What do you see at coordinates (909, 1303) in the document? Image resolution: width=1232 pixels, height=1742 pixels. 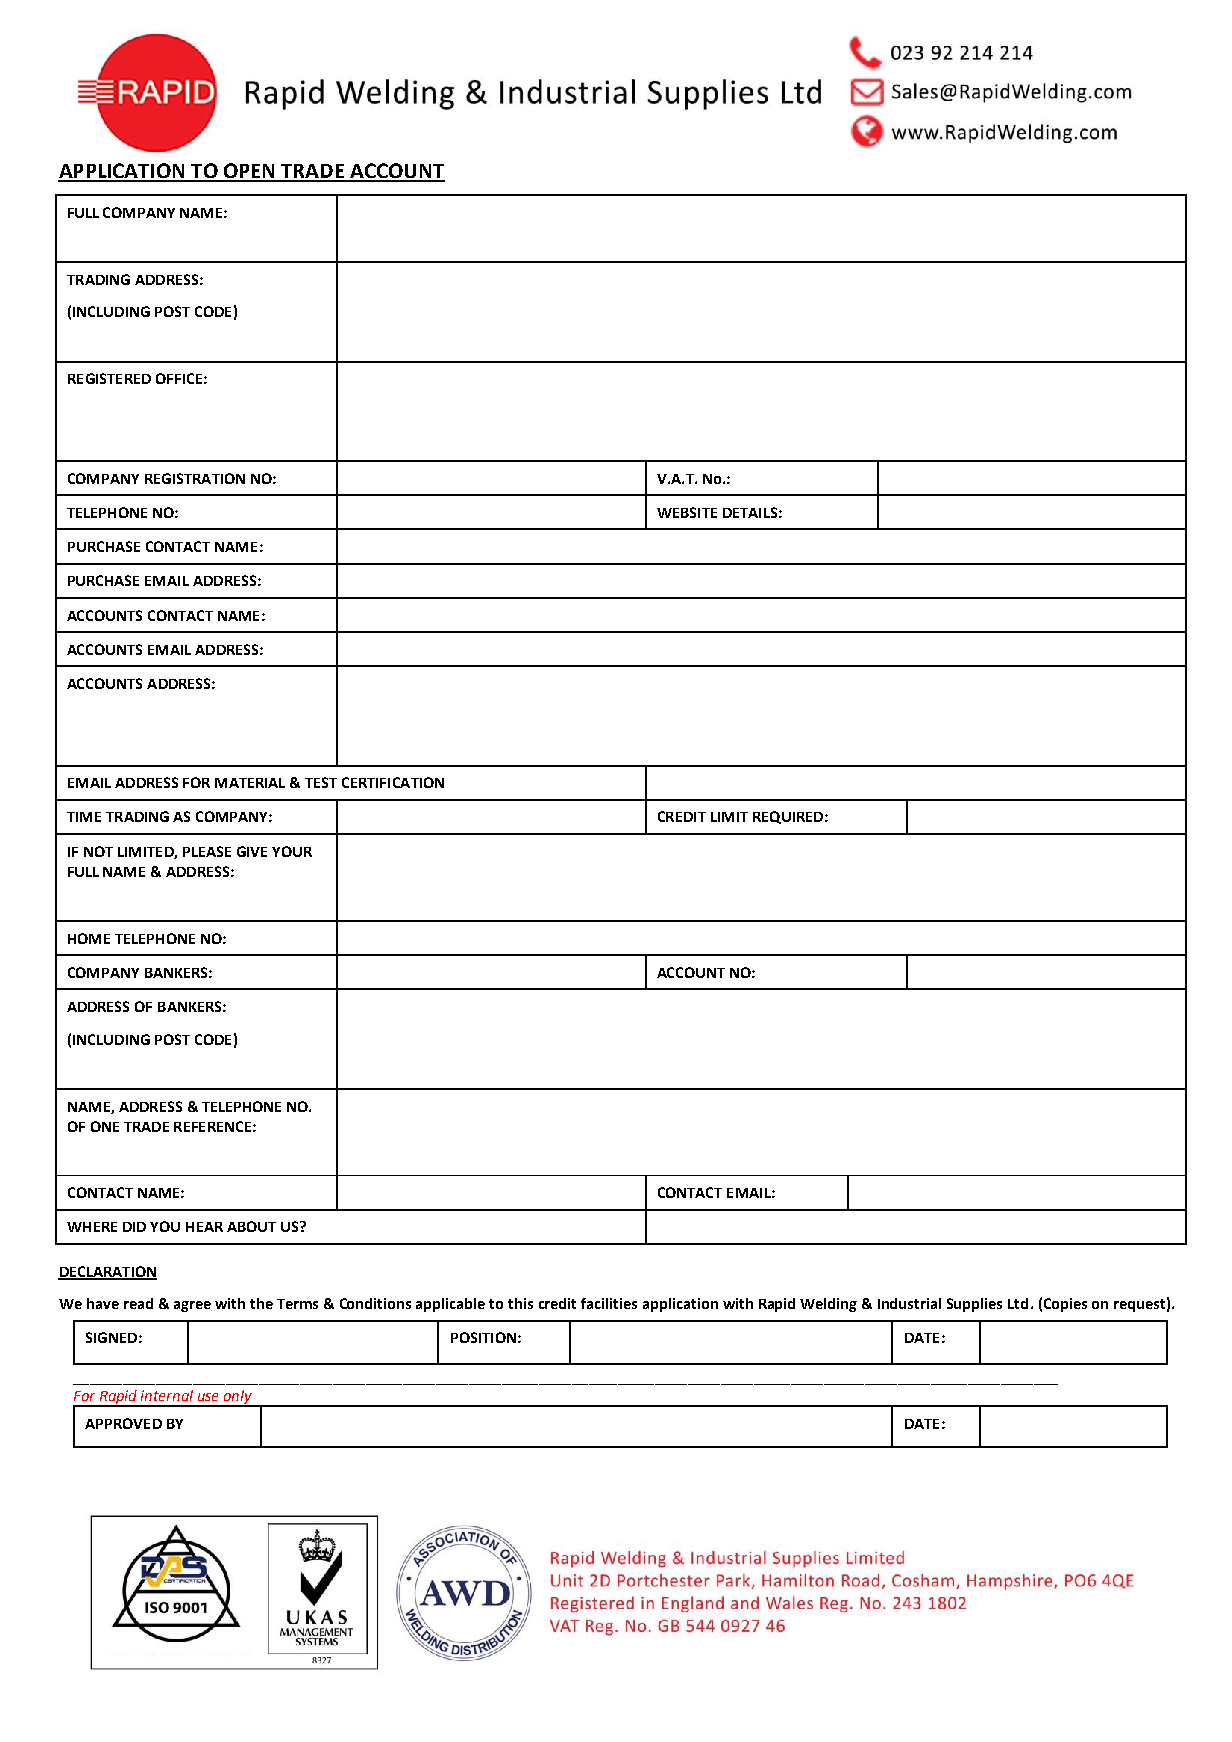 I see `Industrial` at bounding box center [909, 1303].
